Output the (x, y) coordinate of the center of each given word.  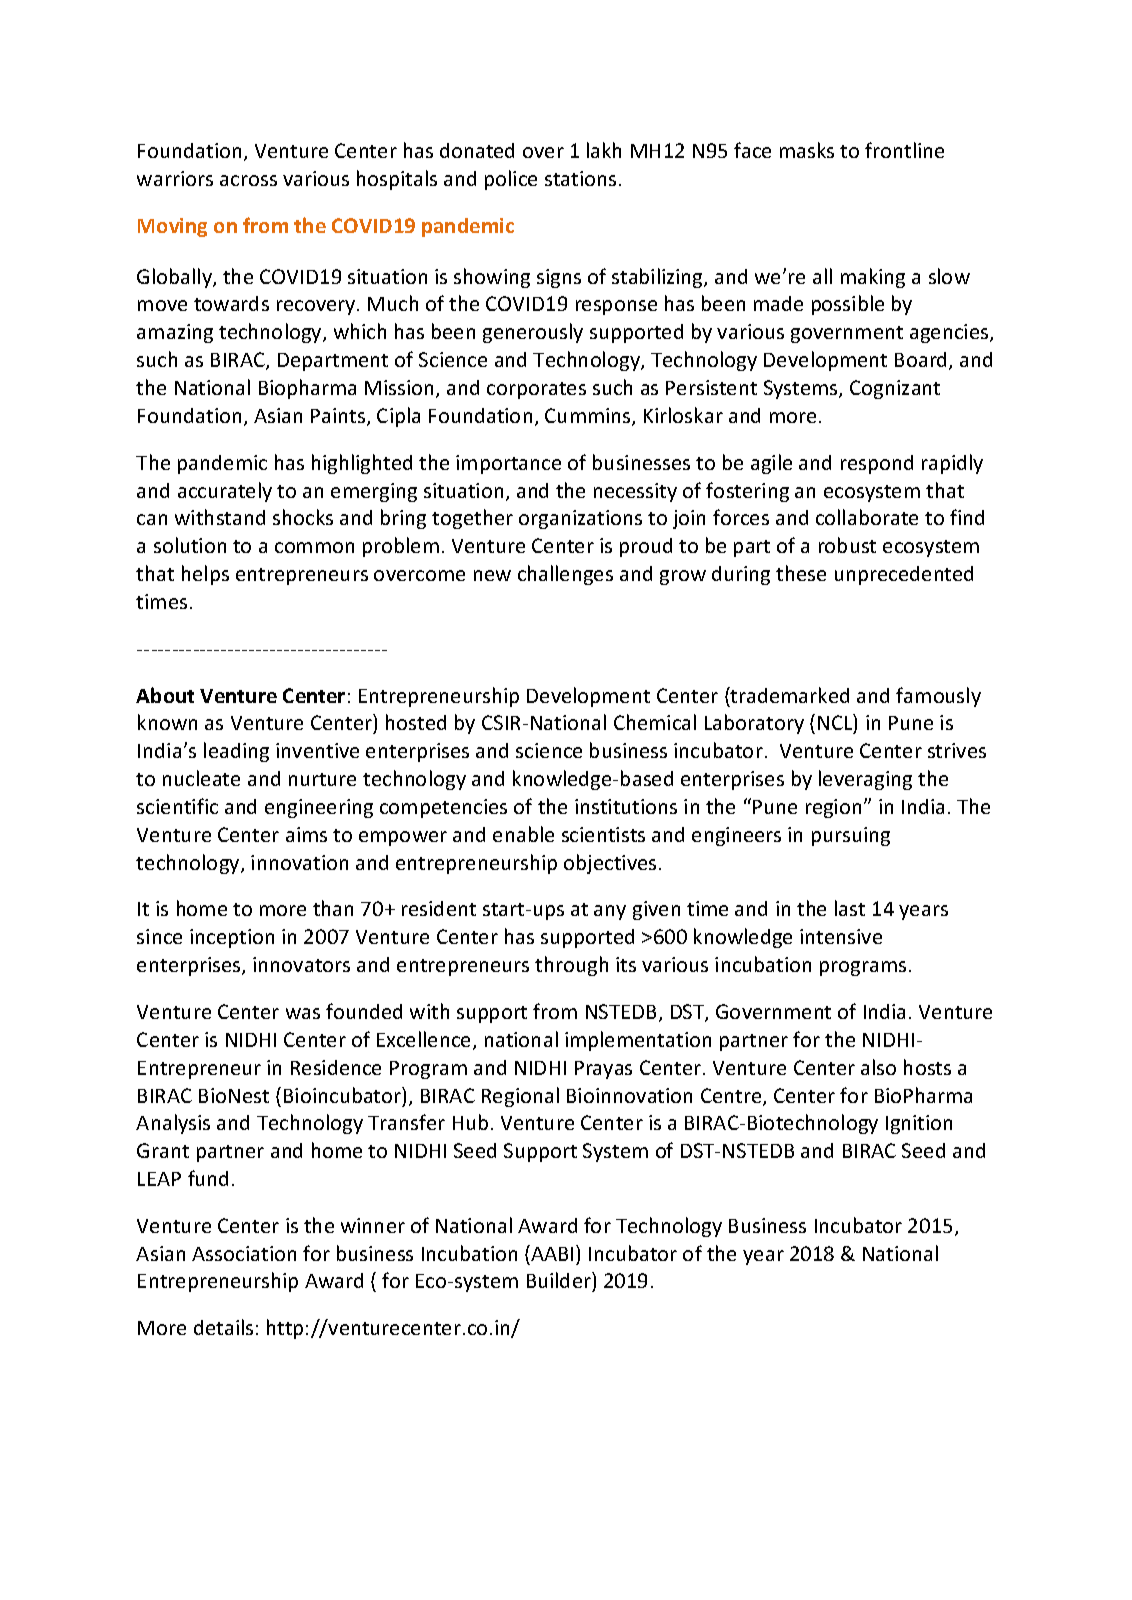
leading (236, 752)
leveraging (865, 780)
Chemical (655, 722)
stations (580, 178)
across (248, 180)
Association (244, 1253)
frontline (904, 150)
